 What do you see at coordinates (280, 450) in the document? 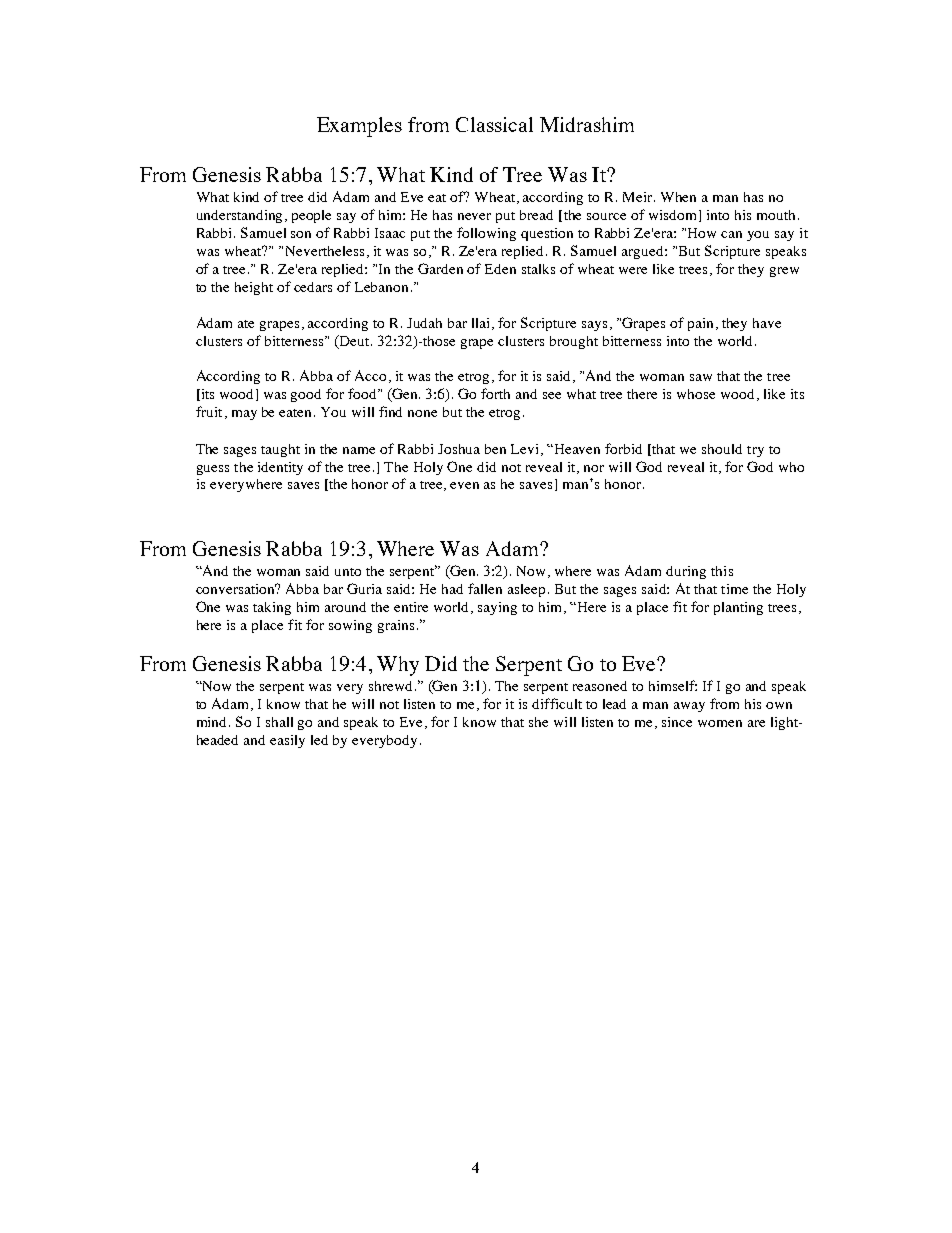
I see `taught` at bounding box center [280, 450].
